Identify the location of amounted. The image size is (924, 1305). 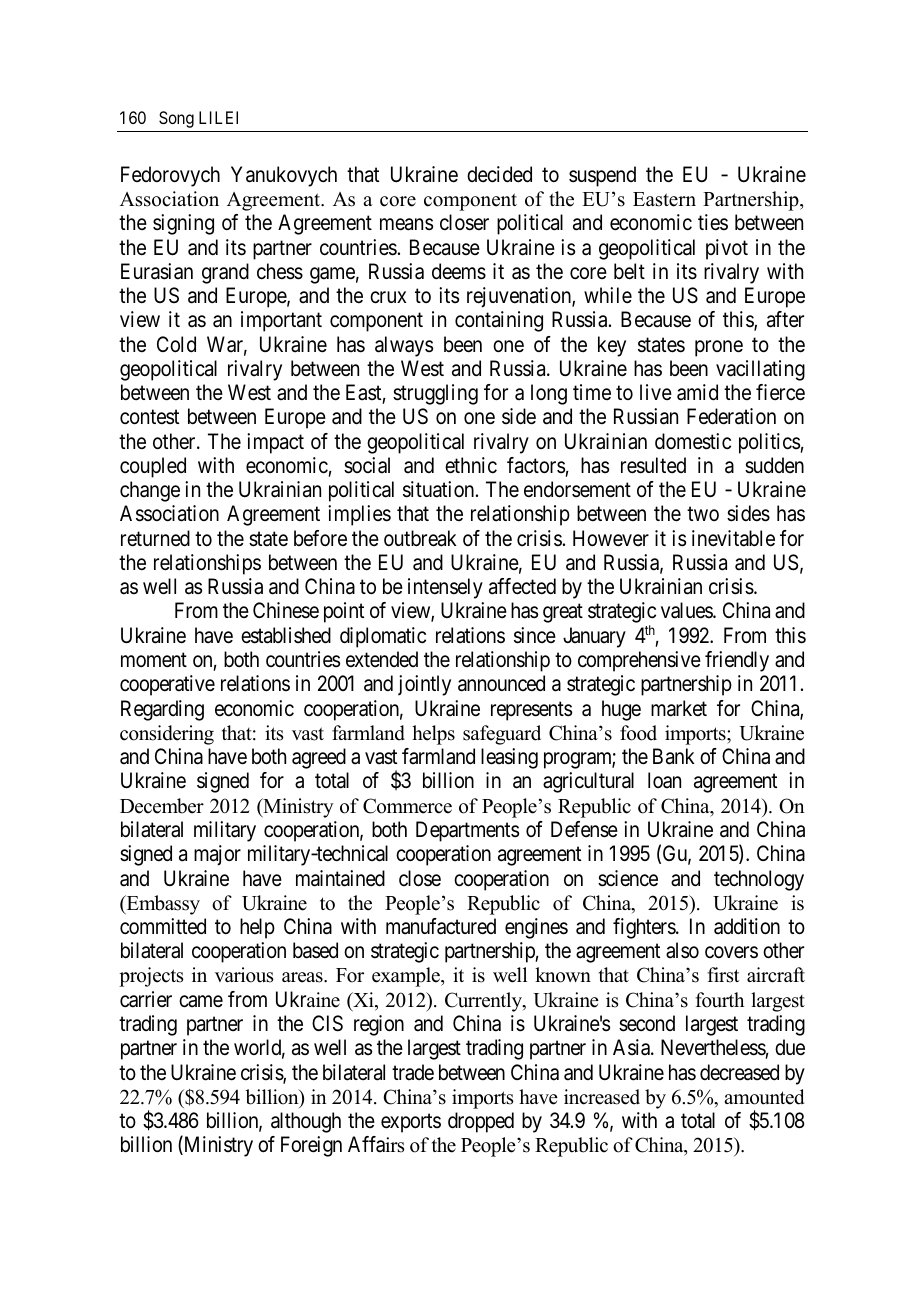
(764, 1097).
